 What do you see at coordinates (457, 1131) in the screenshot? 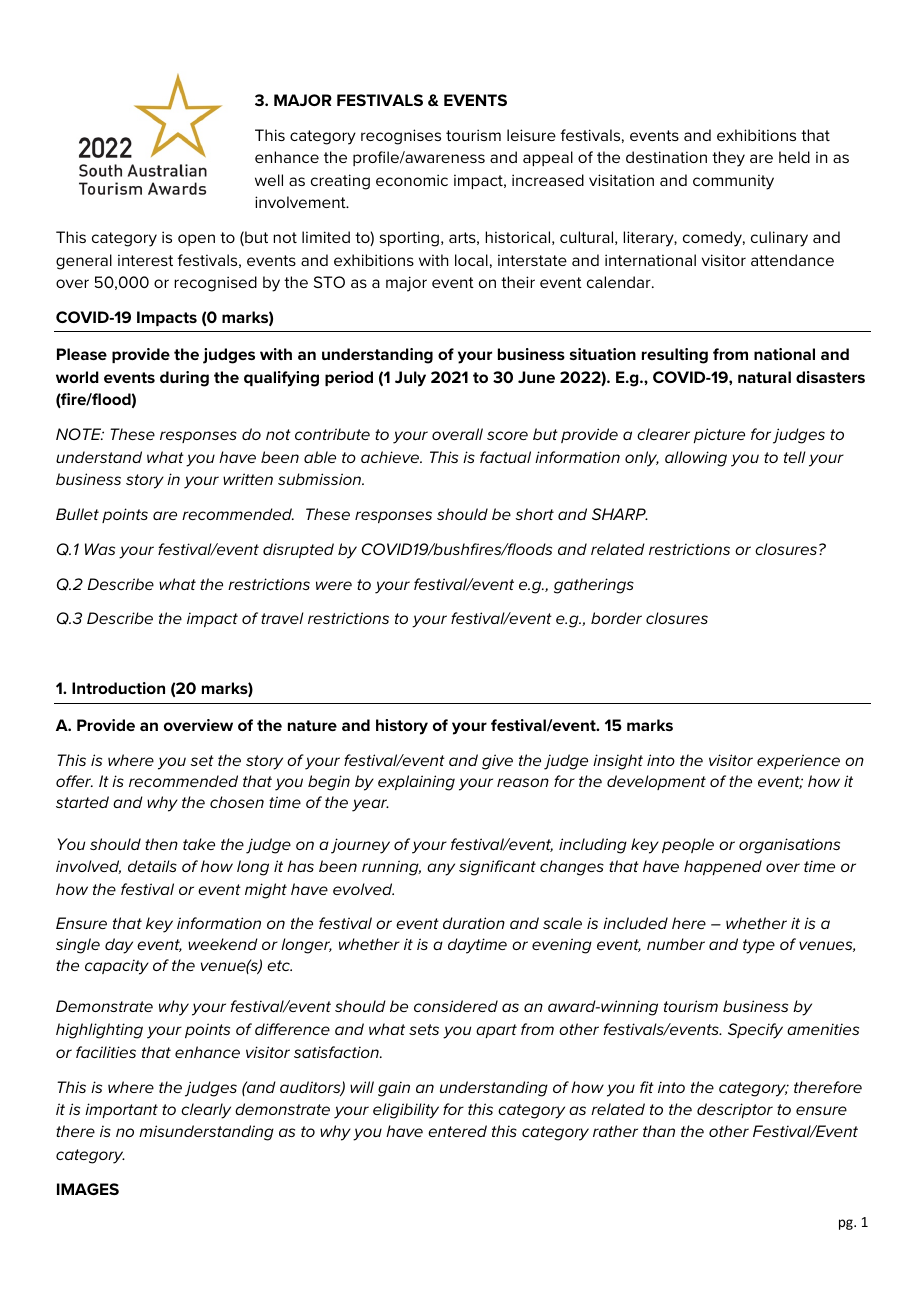
I see `entered` at bounding box center [457, 1131].
